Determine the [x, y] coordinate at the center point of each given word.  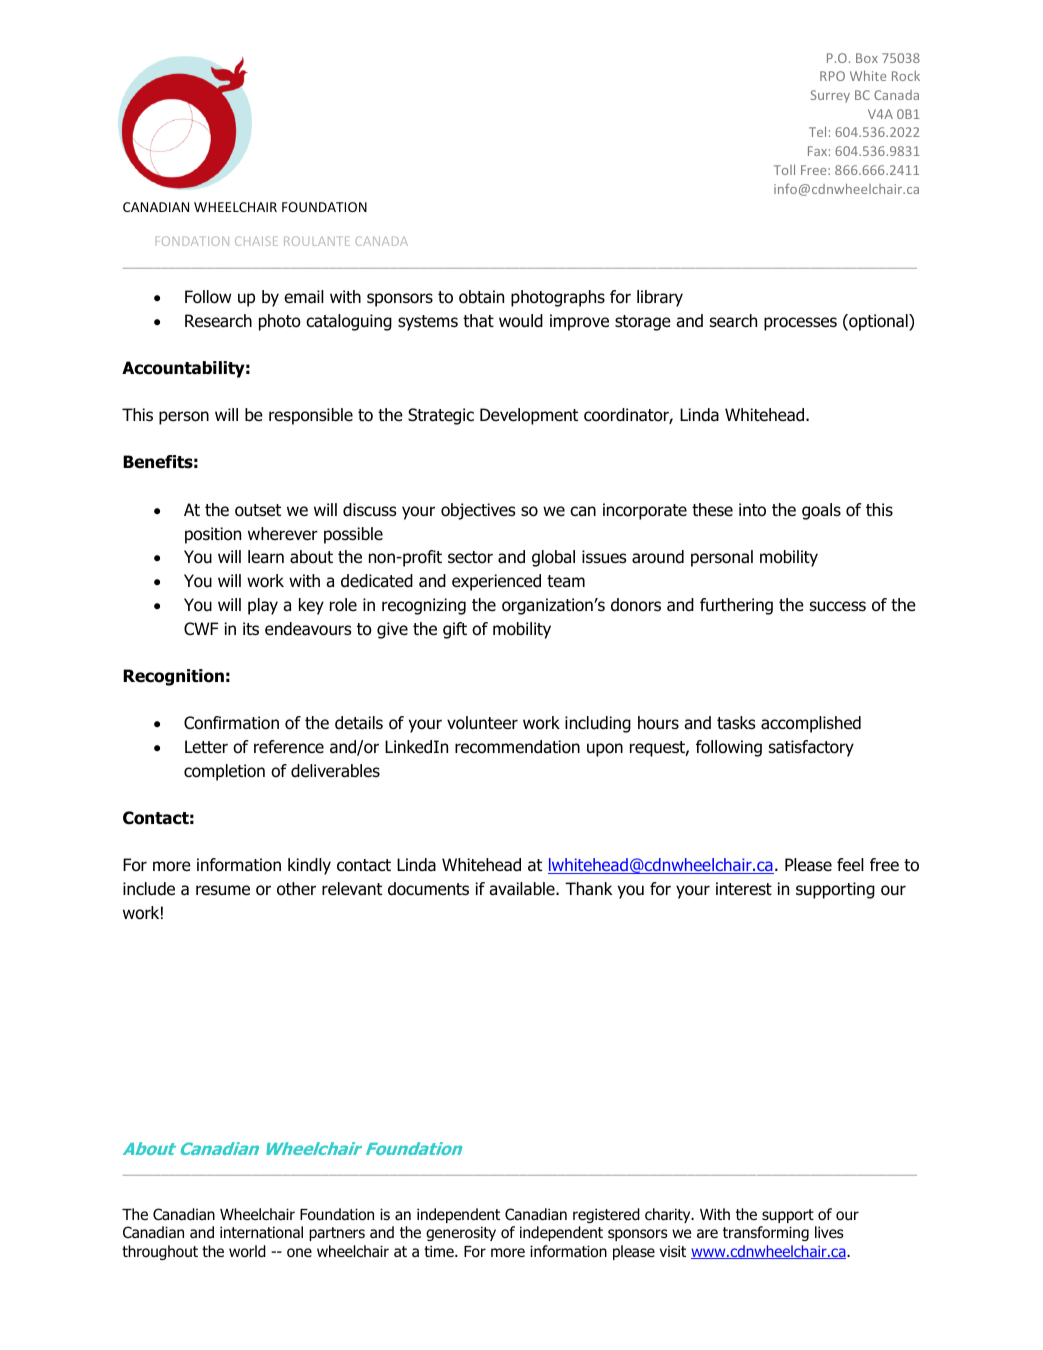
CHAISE [256, 241]
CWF [201, 629]
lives [829, 1232]
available [523, 889]
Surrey [830, 96]
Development [529, 416]
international [261, 1232]
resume [223, 890]
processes [800, 324]
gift [455, 630]
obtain [481, 297]
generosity [461, 1233]
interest [744, 889]
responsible [311, 416]
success [838, 606]
